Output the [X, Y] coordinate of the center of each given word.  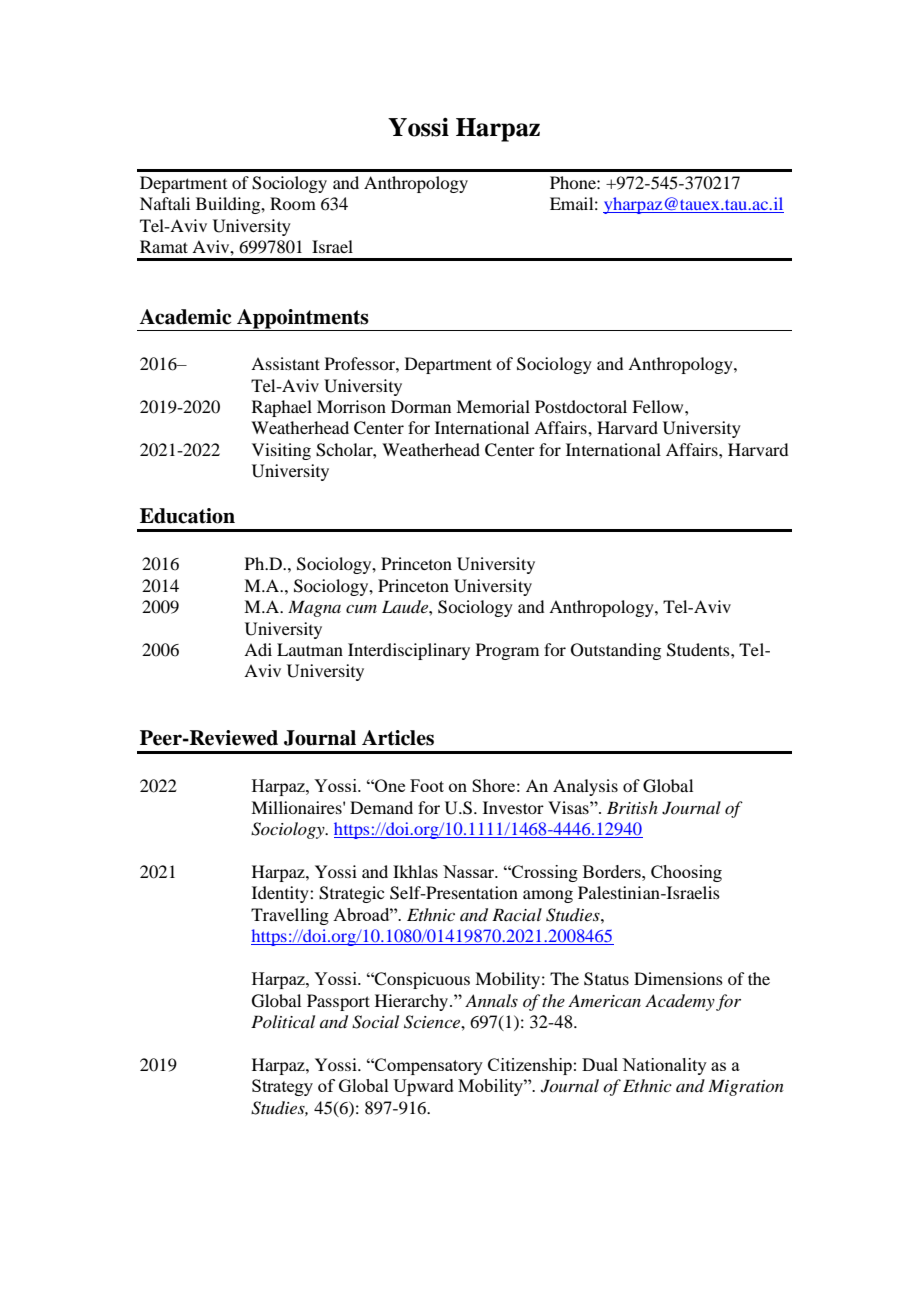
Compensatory [428, 1066]
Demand [381, 807]
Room [293, 203]
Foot [427, 785]
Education [187, 516]
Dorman [421, 406]
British [632, 807]
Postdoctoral [581, 406]
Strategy [282, 1087]
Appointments [303, 320]
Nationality [664, 1066]
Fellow [659, 406]
